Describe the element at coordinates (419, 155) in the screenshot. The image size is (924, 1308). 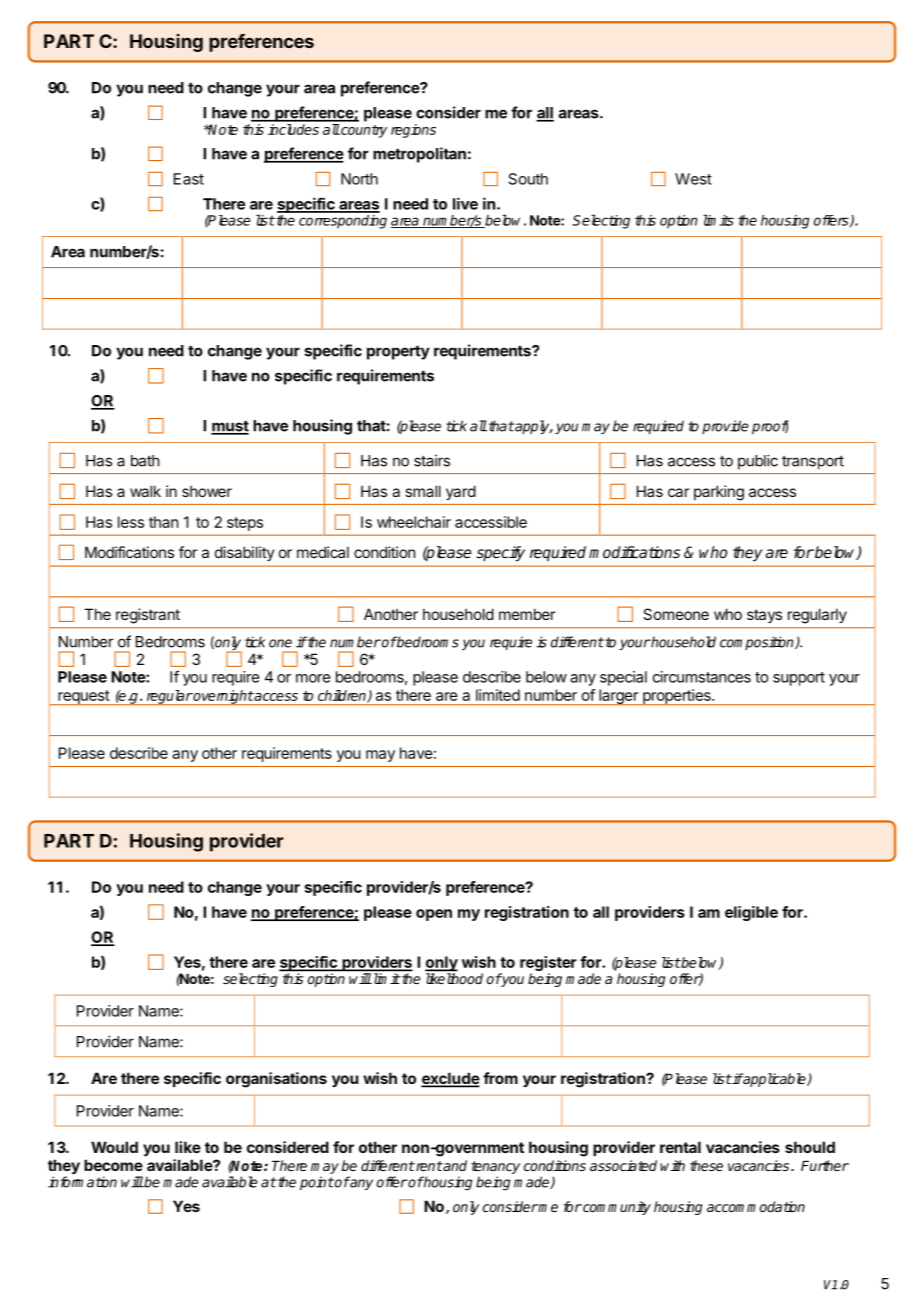
I see `metropolitan` at that location.
